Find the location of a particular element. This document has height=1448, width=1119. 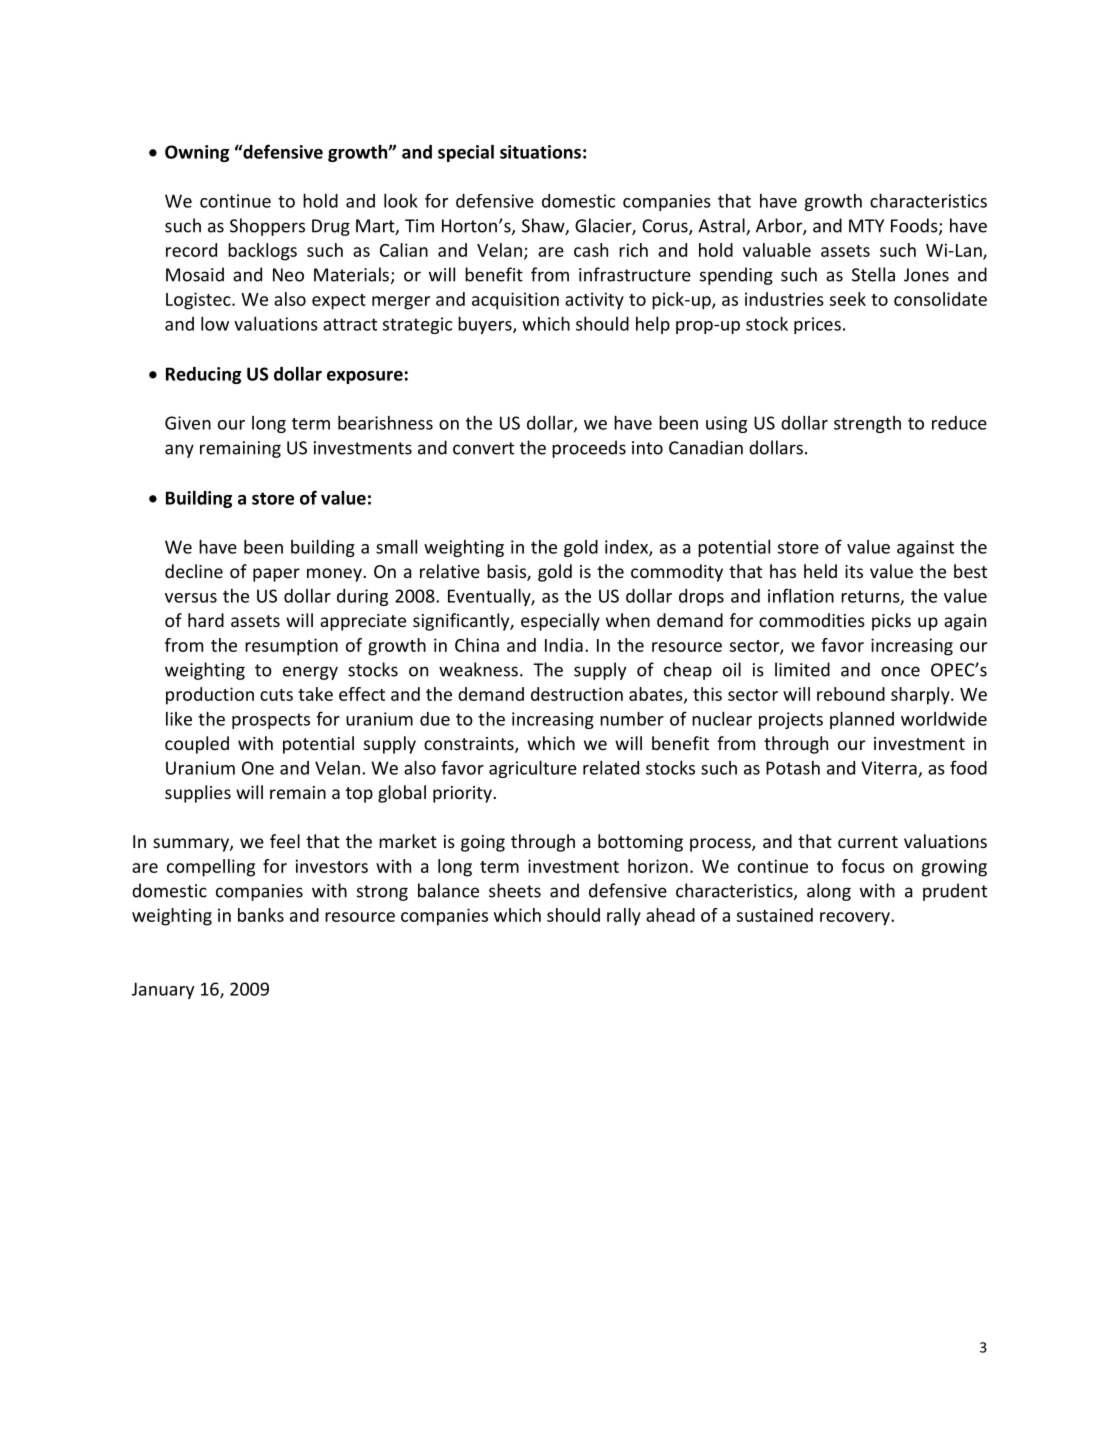

Owning is located at coordinates (197, 153).
